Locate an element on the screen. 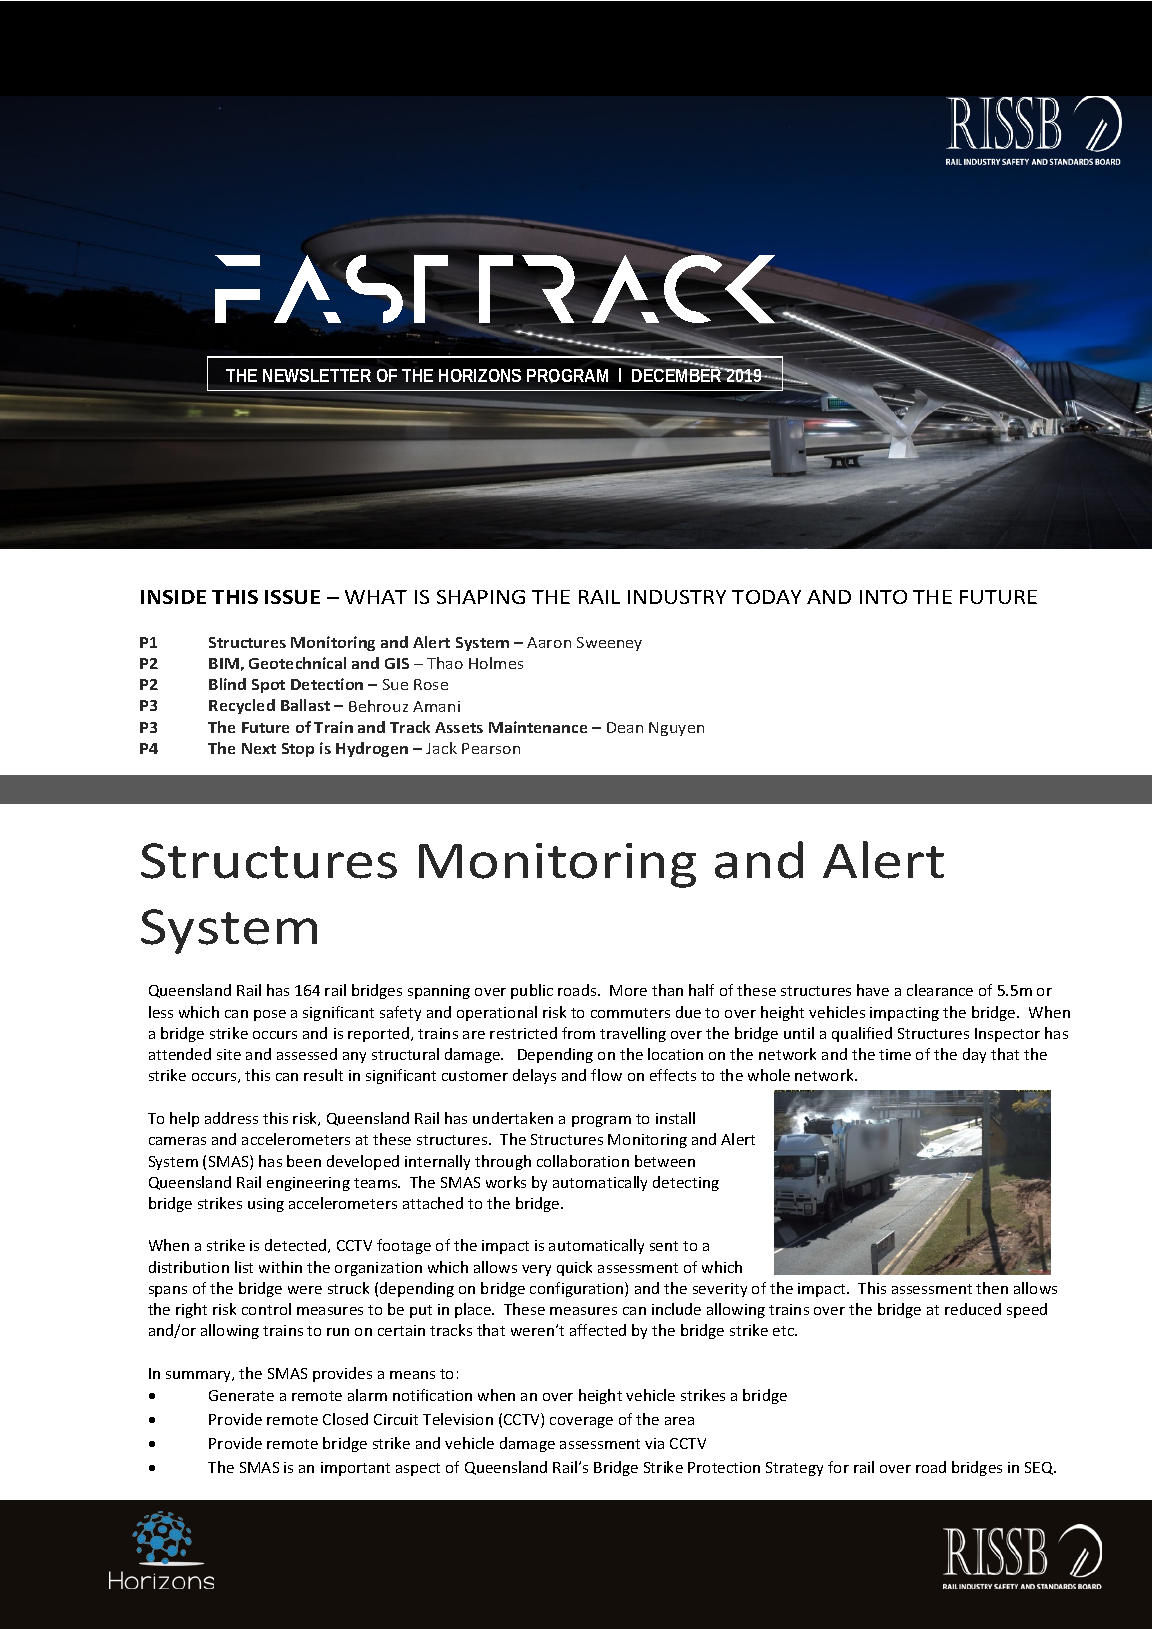 Image resolution: width=1152 pixels, height=1629 pixels. clearance is located at coordinates (940, 990).
